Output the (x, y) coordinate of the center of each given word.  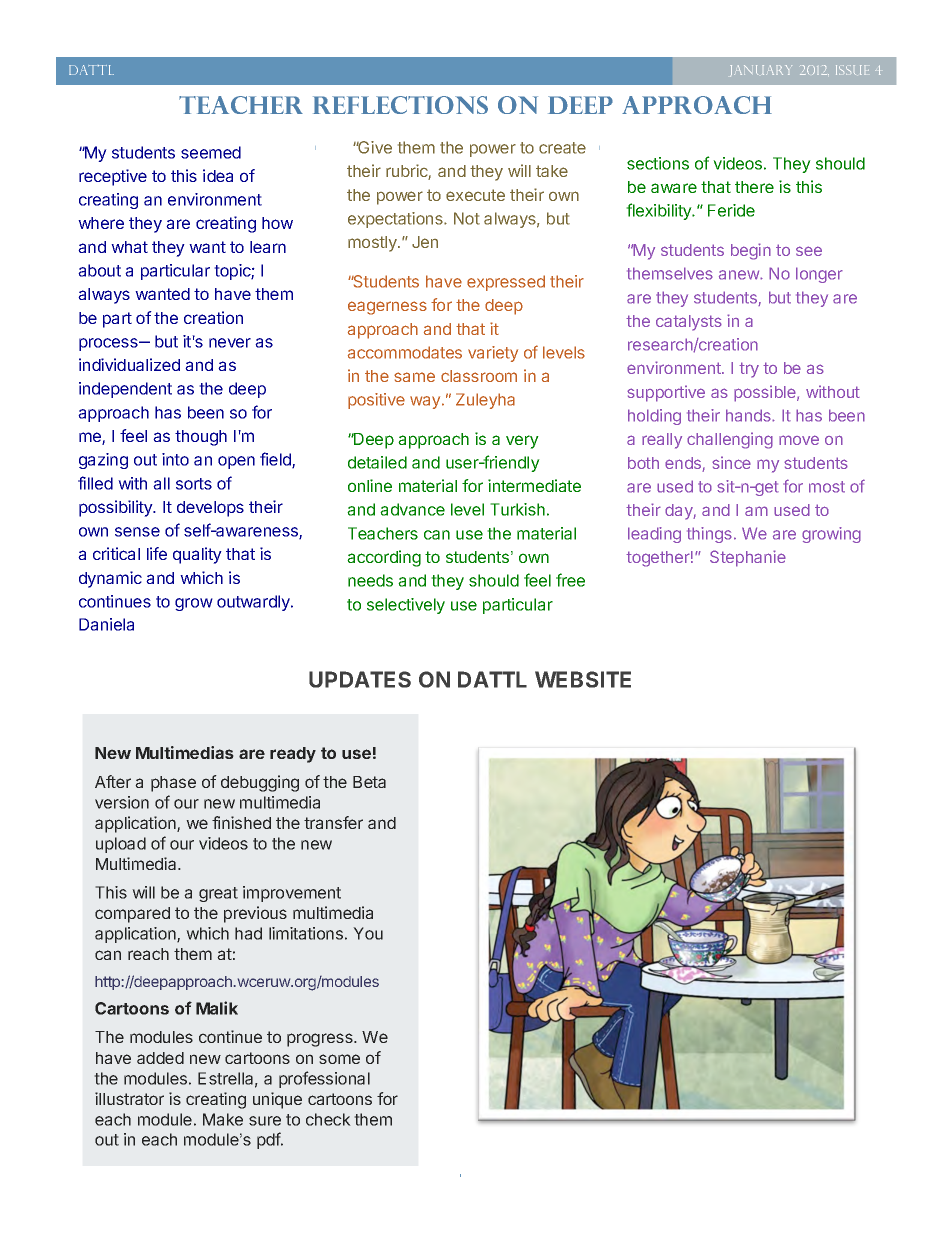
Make (223, 1119)
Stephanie (748, 558)
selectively (406, 606)
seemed (211, 152)
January (761, 71)
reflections (400, 105)
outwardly (254, 603)
